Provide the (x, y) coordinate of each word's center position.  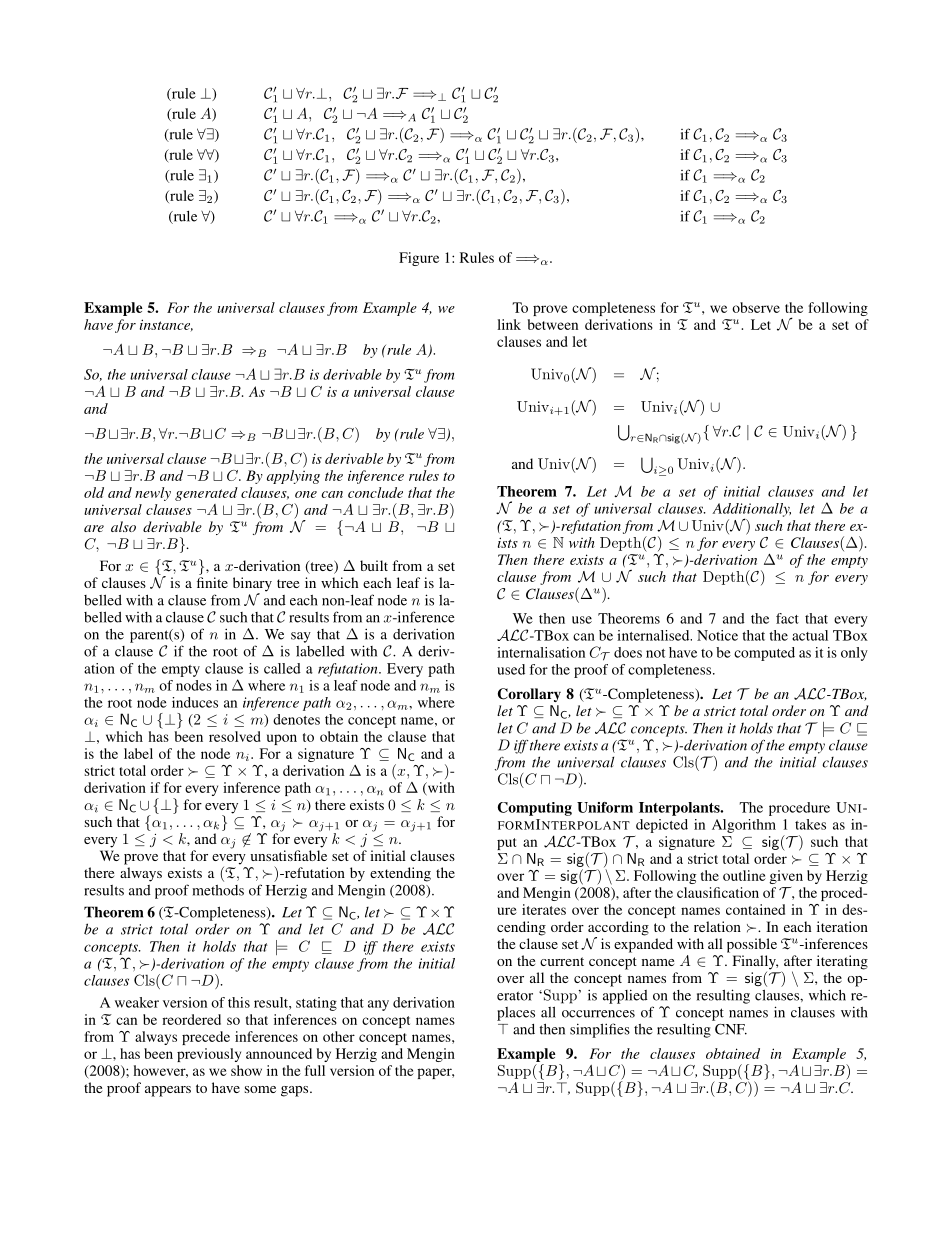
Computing (535, 809)
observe (756, 307)
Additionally (751, 511)
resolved (235, 736)
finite (212, 582)
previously (209, 1055)
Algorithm (744, 826)
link (509, 324)
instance (166, 325)
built (374, 565)
